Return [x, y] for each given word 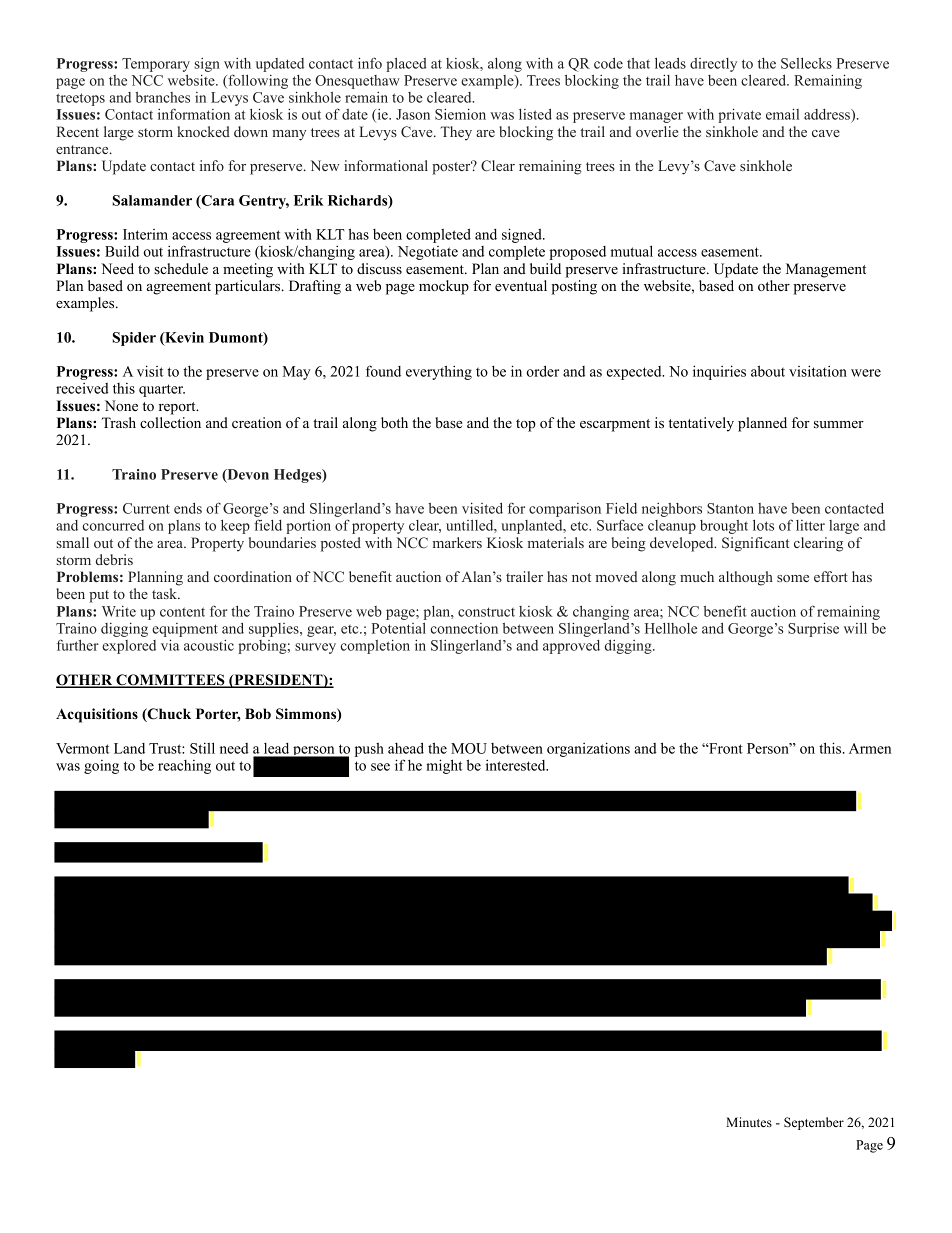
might [444, 766]
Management [826, 270]
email [782, 114]
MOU [469, 748]
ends [188, 508]
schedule [181, 268]
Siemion [460, 114]
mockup [444, 287]
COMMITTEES [170, 681]
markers [457, 542]
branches [162, 97]
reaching [184, 767]
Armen [870, 748]
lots [763, 525]
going [101, 767]
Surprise [813, 629]
